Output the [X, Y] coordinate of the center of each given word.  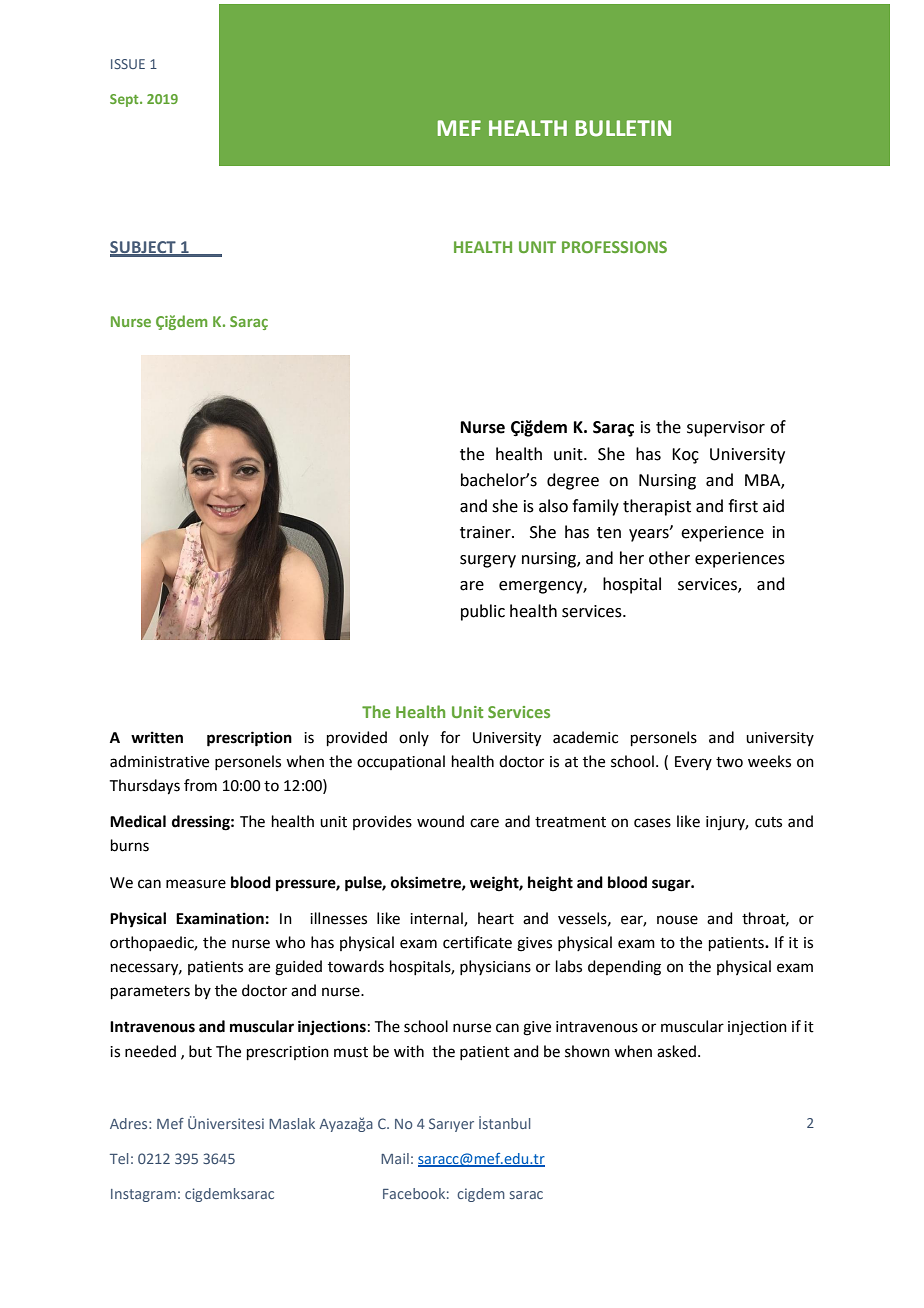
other [669, 558]
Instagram [143, 1195]
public [483, 612]
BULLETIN [623, 128]
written [157, 737]
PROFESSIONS [614, 247]
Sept [125, 100]
